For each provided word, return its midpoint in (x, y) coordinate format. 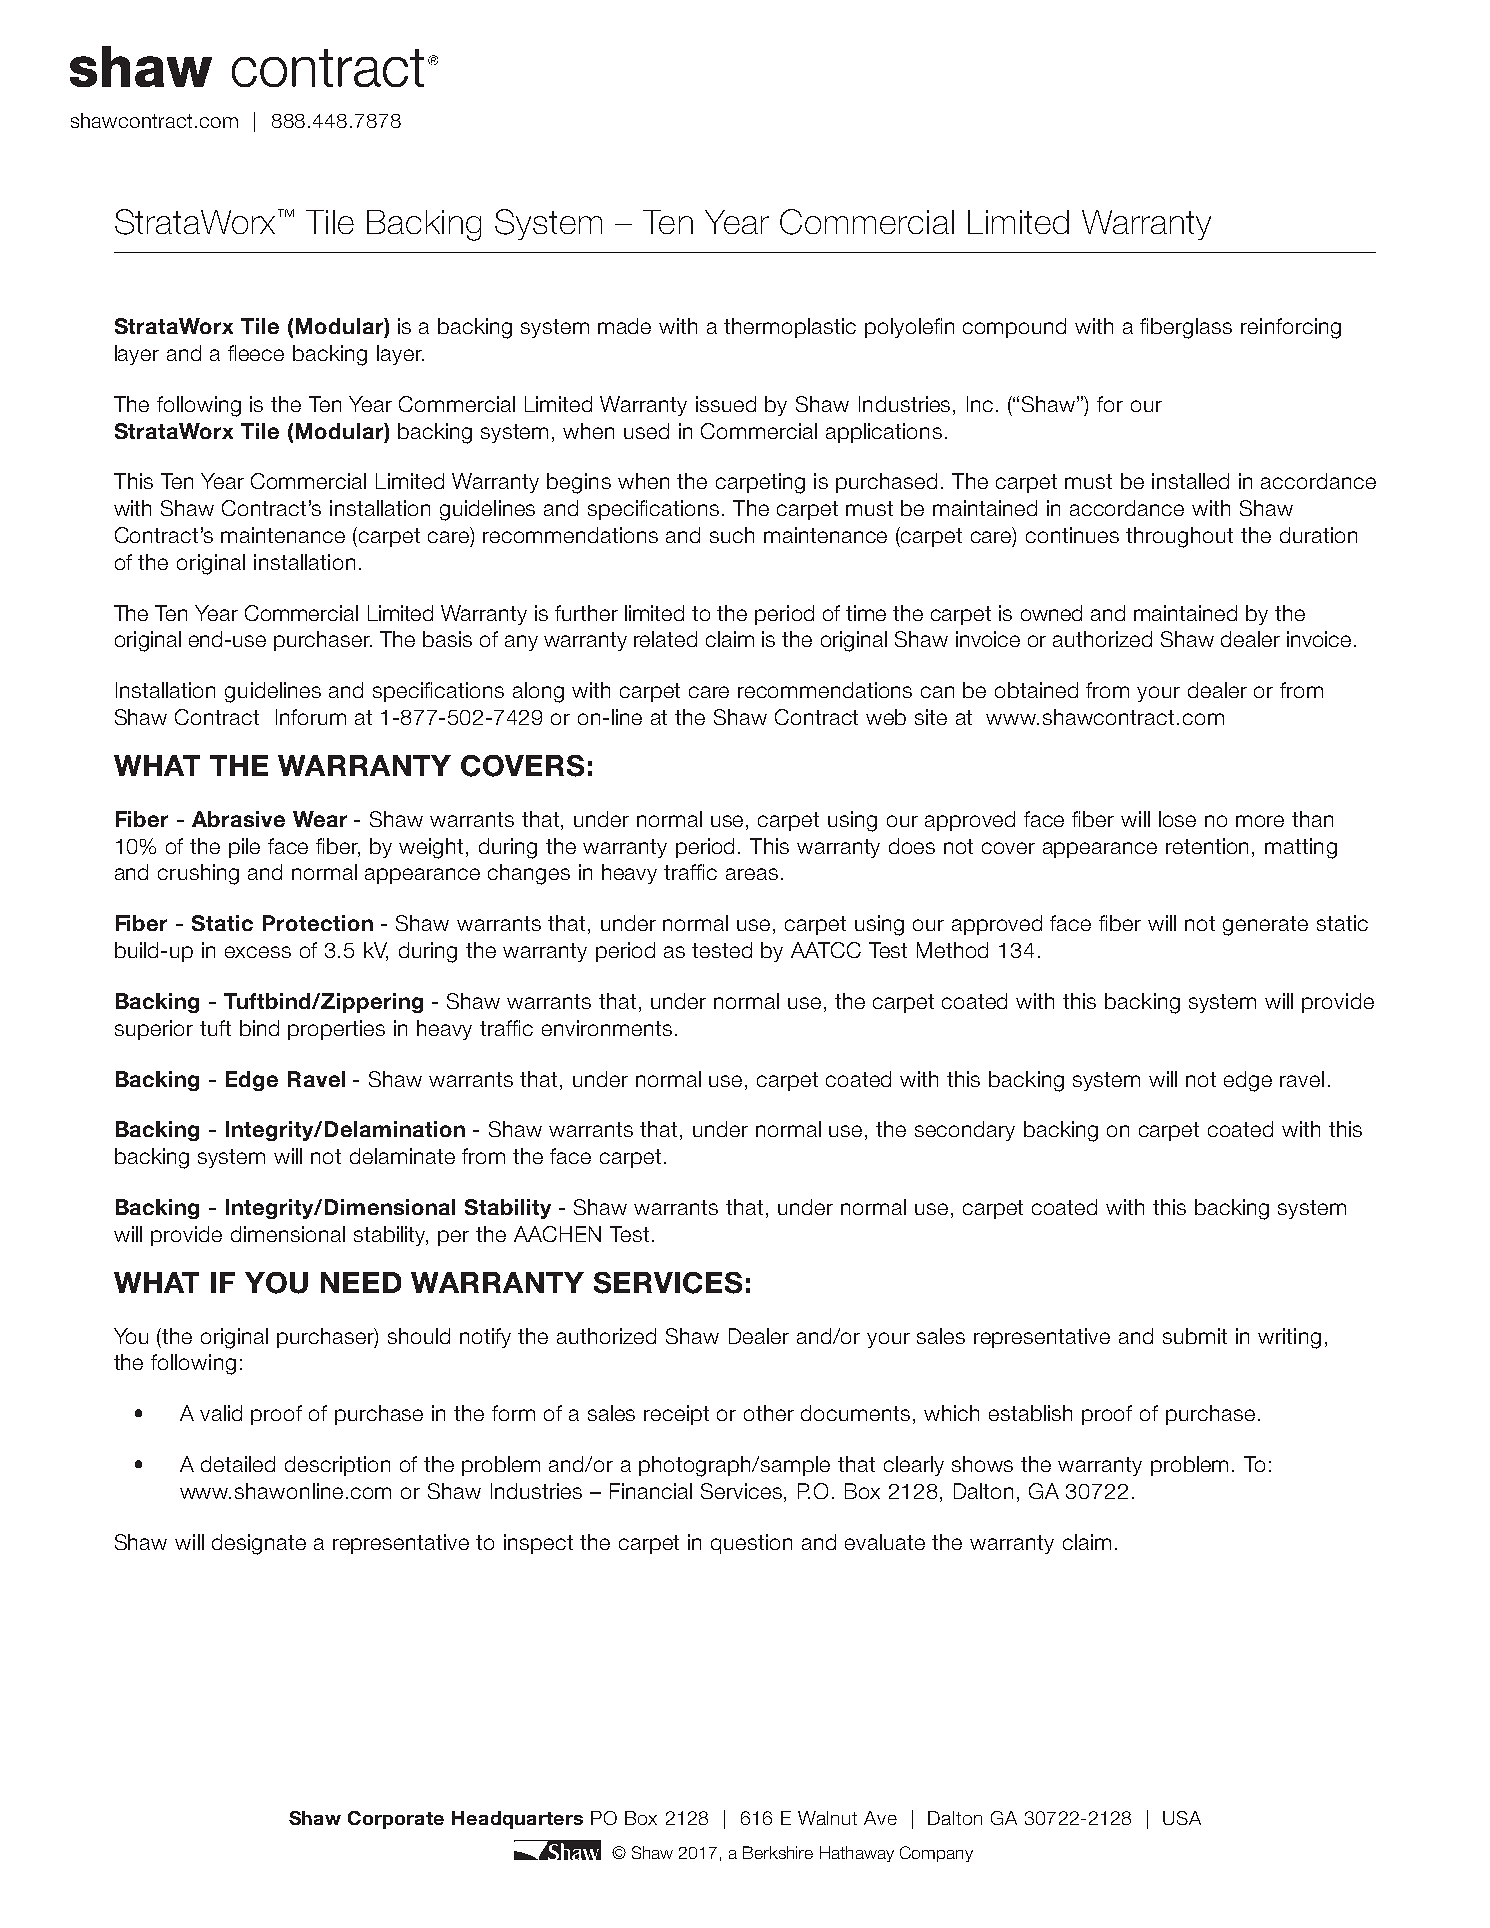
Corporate (396, 1820)
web (886, 717)
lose (1177, 819)
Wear (320, 819)
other (769, 1413)
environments (607, 1028)
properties (336, 1030)
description (337, 1466)
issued (726, 404)
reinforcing (1291, 328)
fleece (256, 353)
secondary (965, 1131)
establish (1030, 1413)
